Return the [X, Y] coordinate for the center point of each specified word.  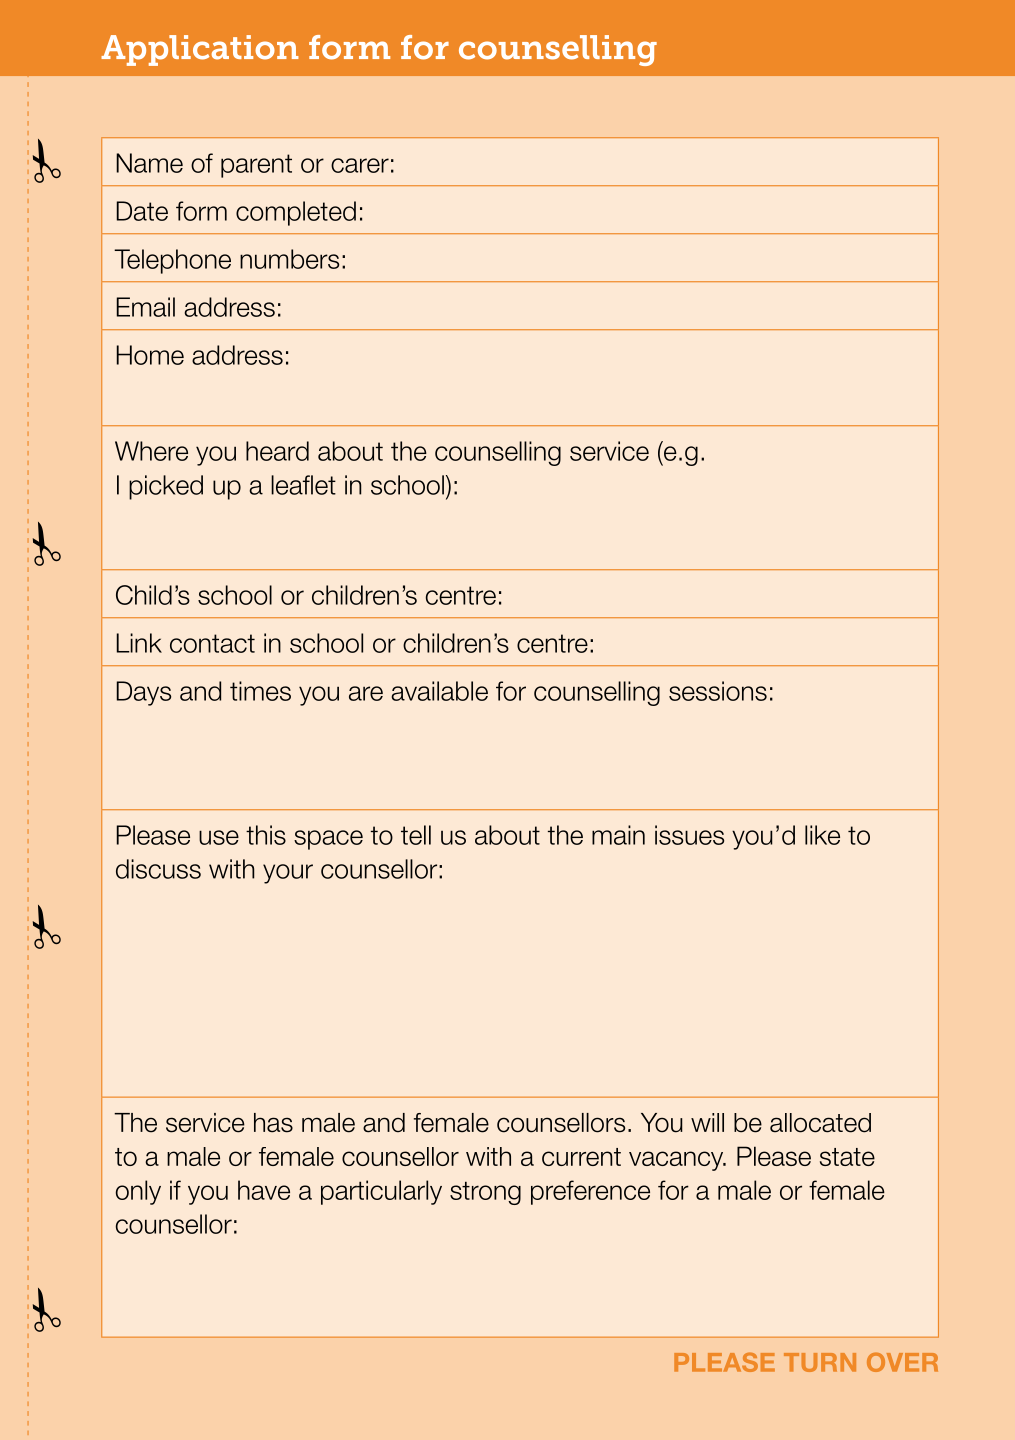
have [264, 1190]
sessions [718, 691]
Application [200, 50]
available [439, 691]
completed [296, 213]
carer [360, 165]
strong [485, 1193]
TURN [820, 1362]
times [260, 691]
